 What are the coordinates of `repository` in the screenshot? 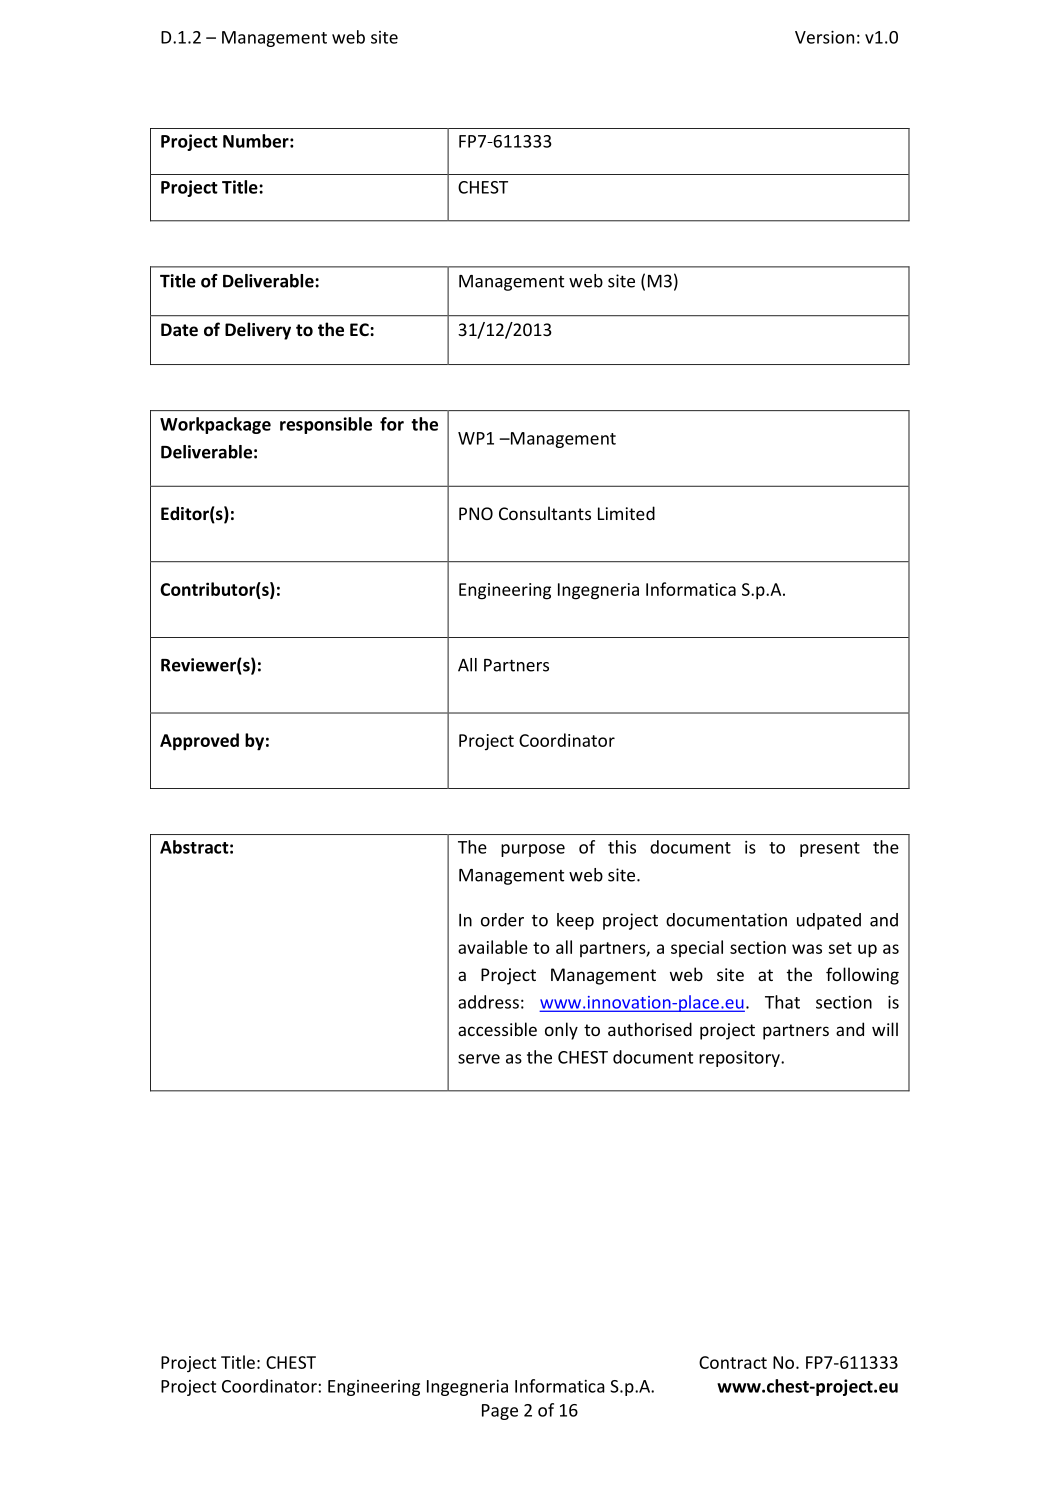 It's located at (740, 1059).
